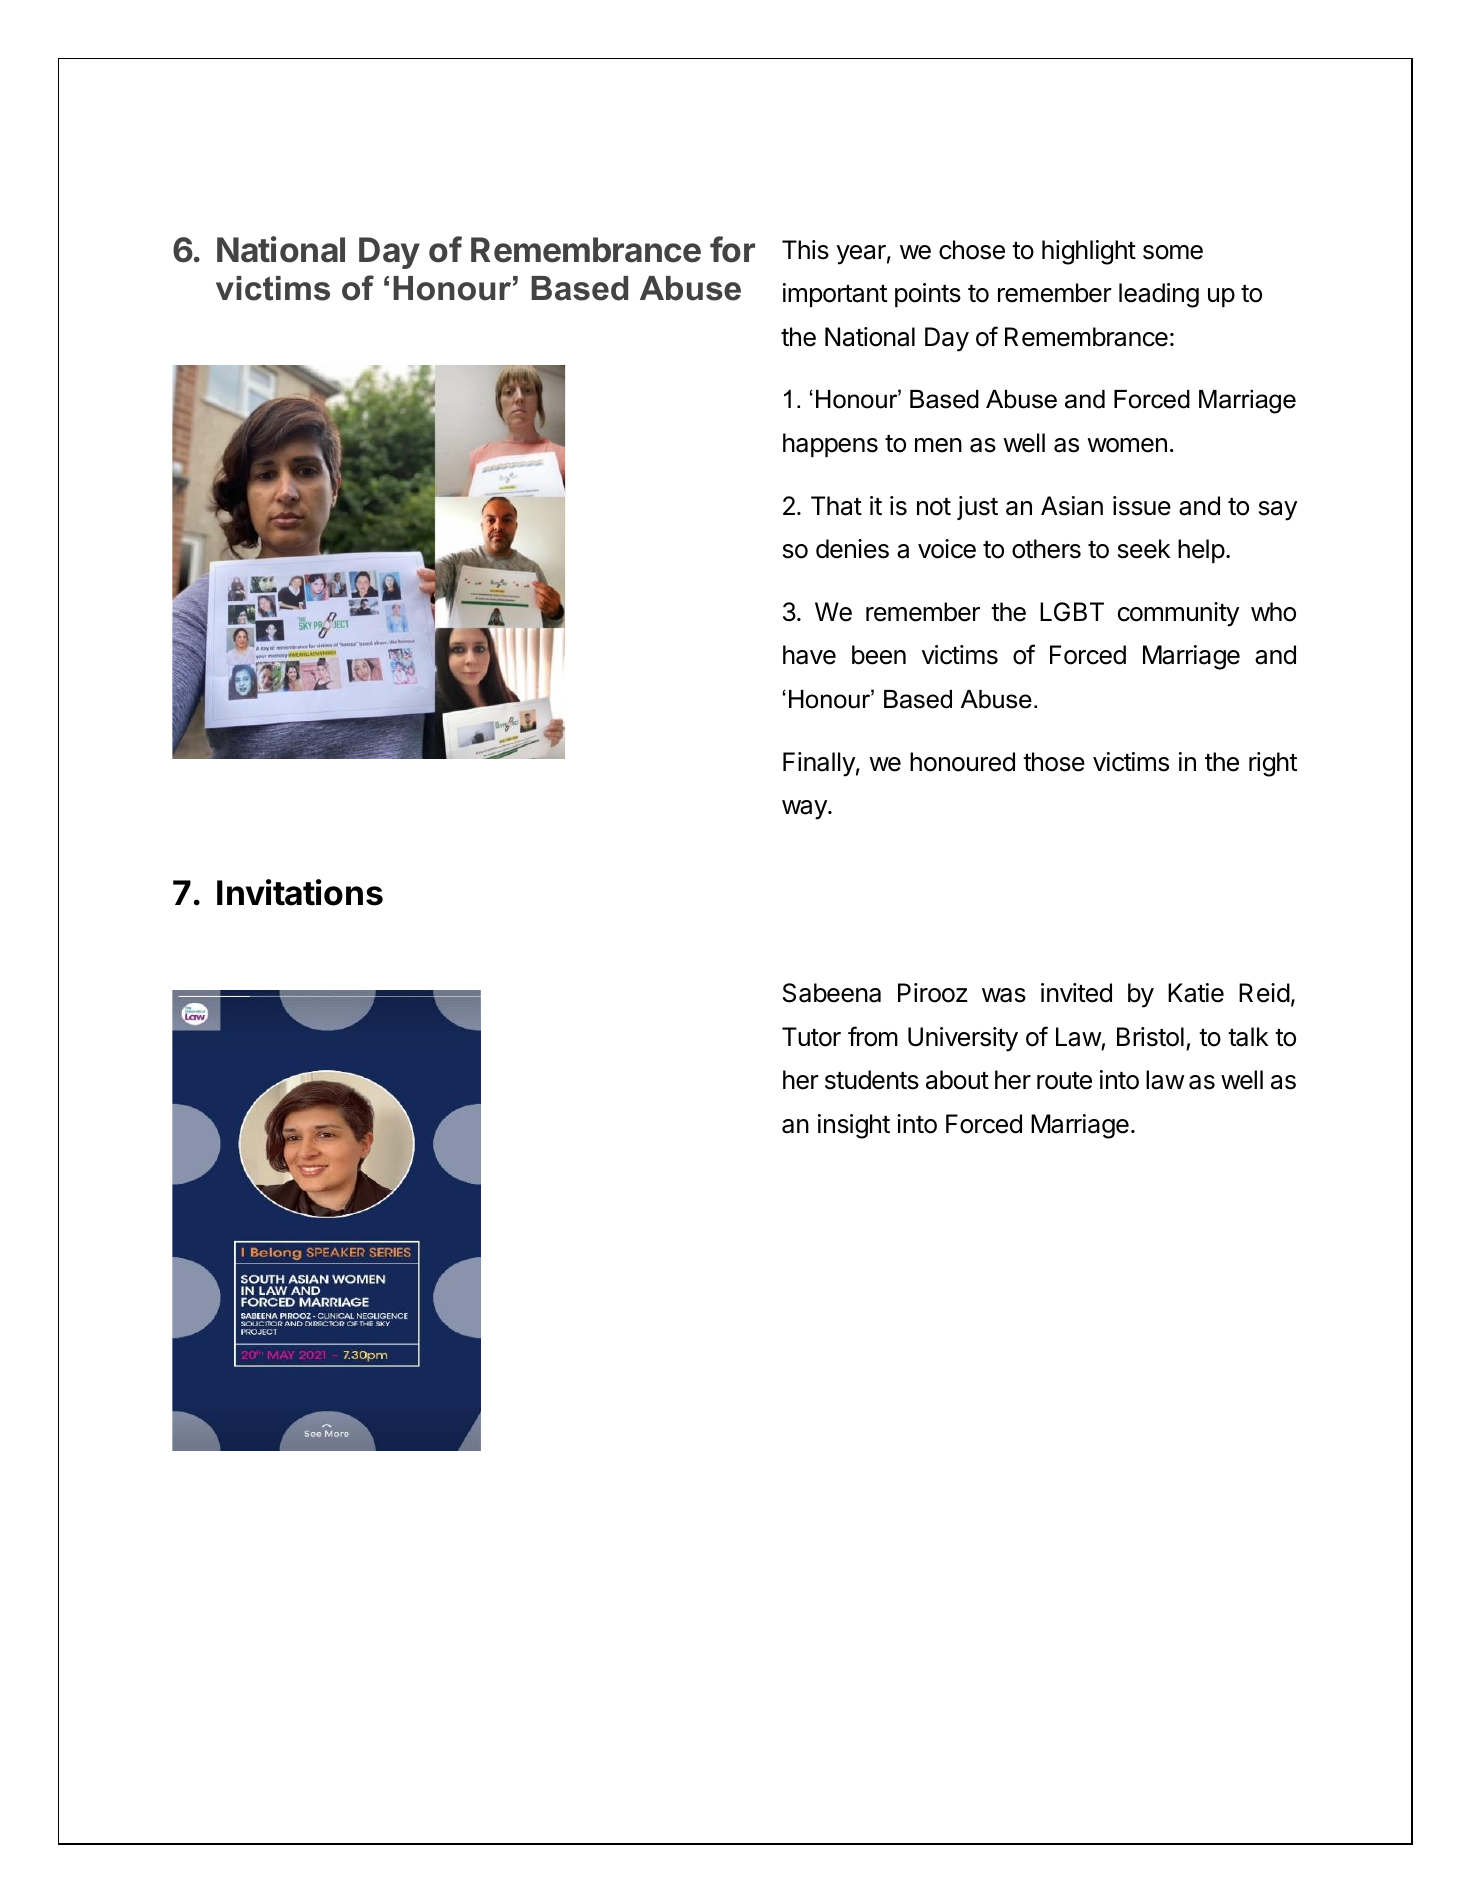 This document has height=1902, width=1470. I want to click on That, so click(836, 506).
